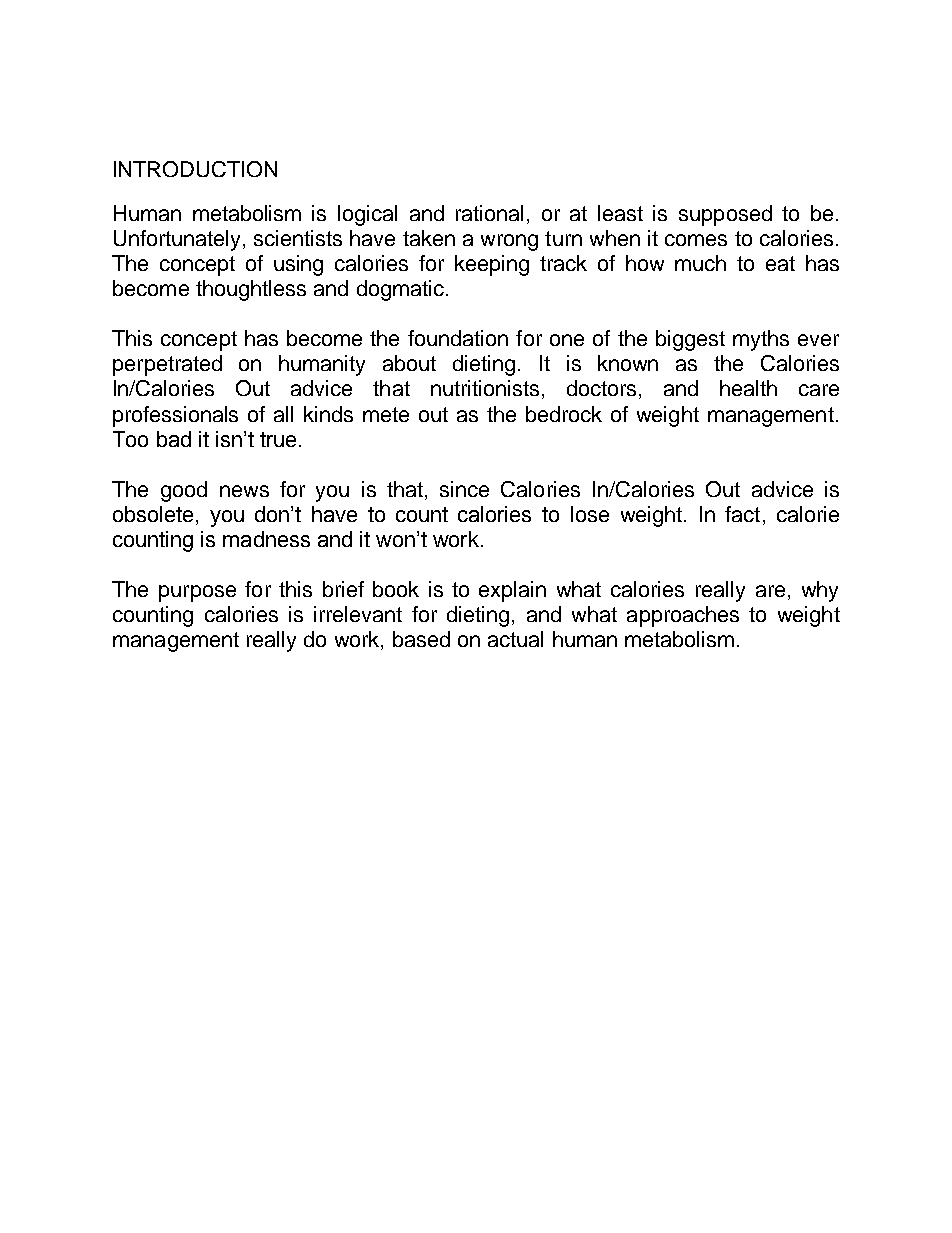  I want to click on actual, so click(515, 639).
